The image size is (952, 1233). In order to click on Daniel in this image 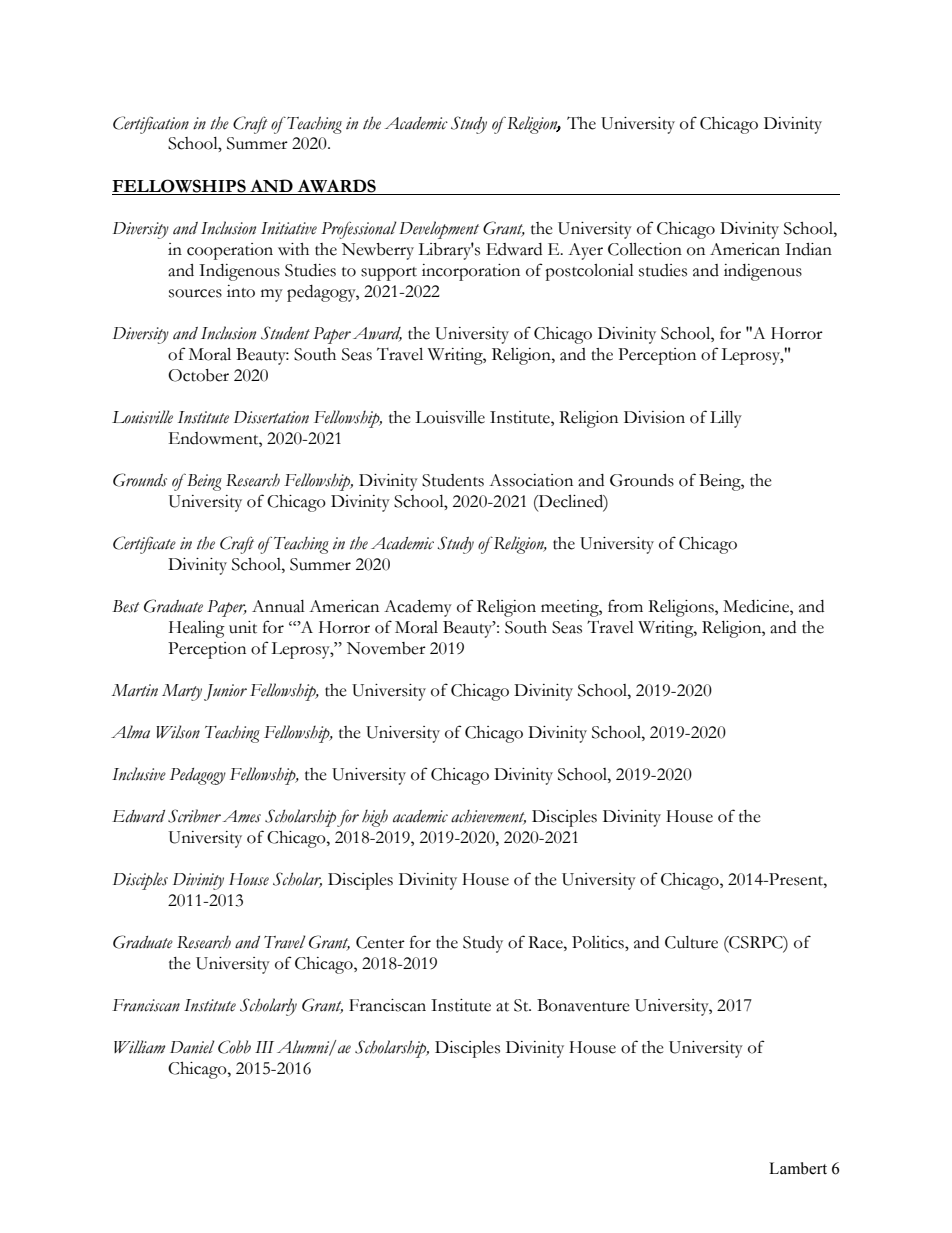, I will do `click(192, 1047)`.
